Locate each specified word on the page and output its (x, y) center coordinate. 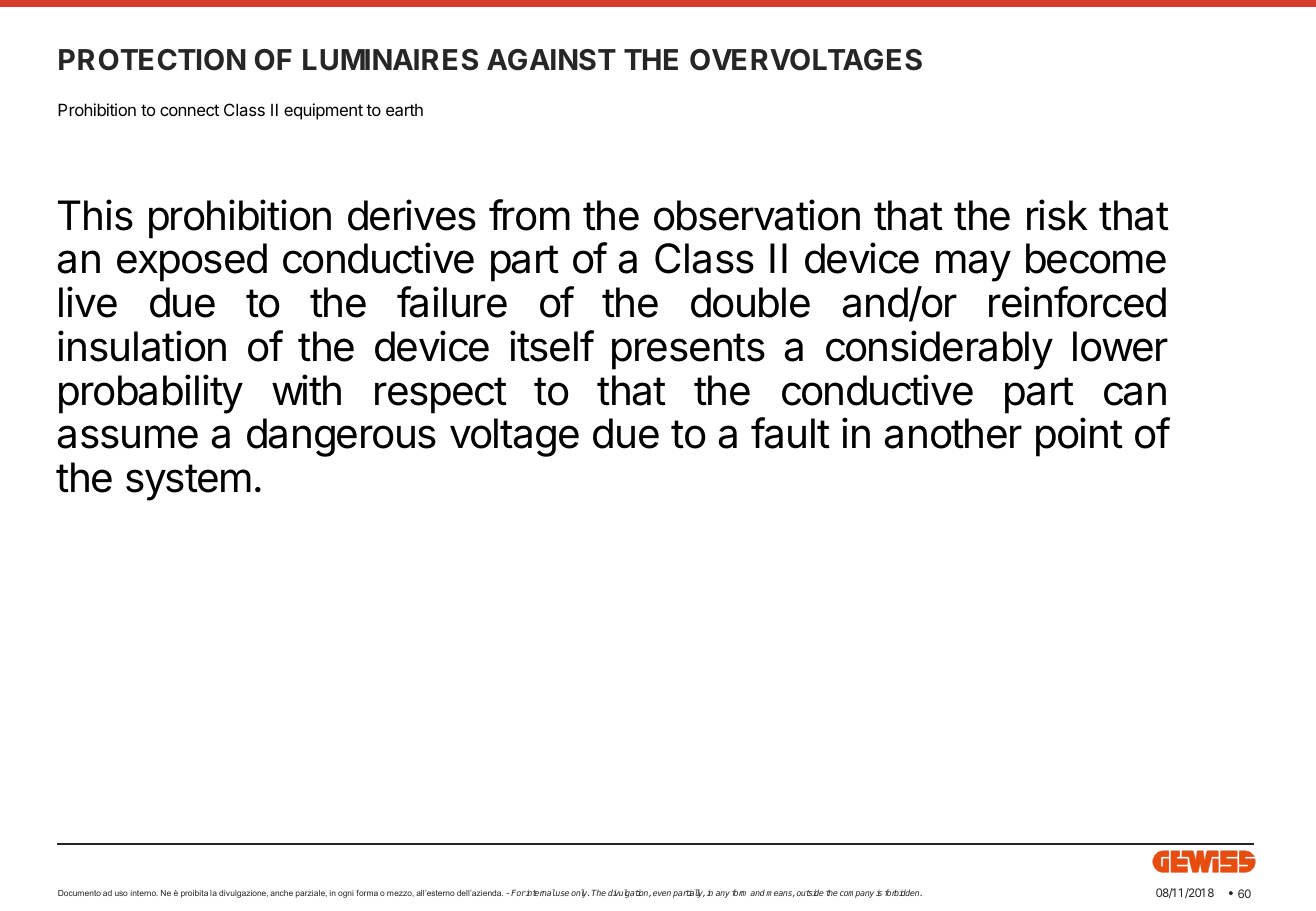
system (188, 482)
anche (281, 893)
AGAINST (551, 60)
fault (790, 433)
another (953, 433)
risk (1057, 215)
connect (189, 110)
